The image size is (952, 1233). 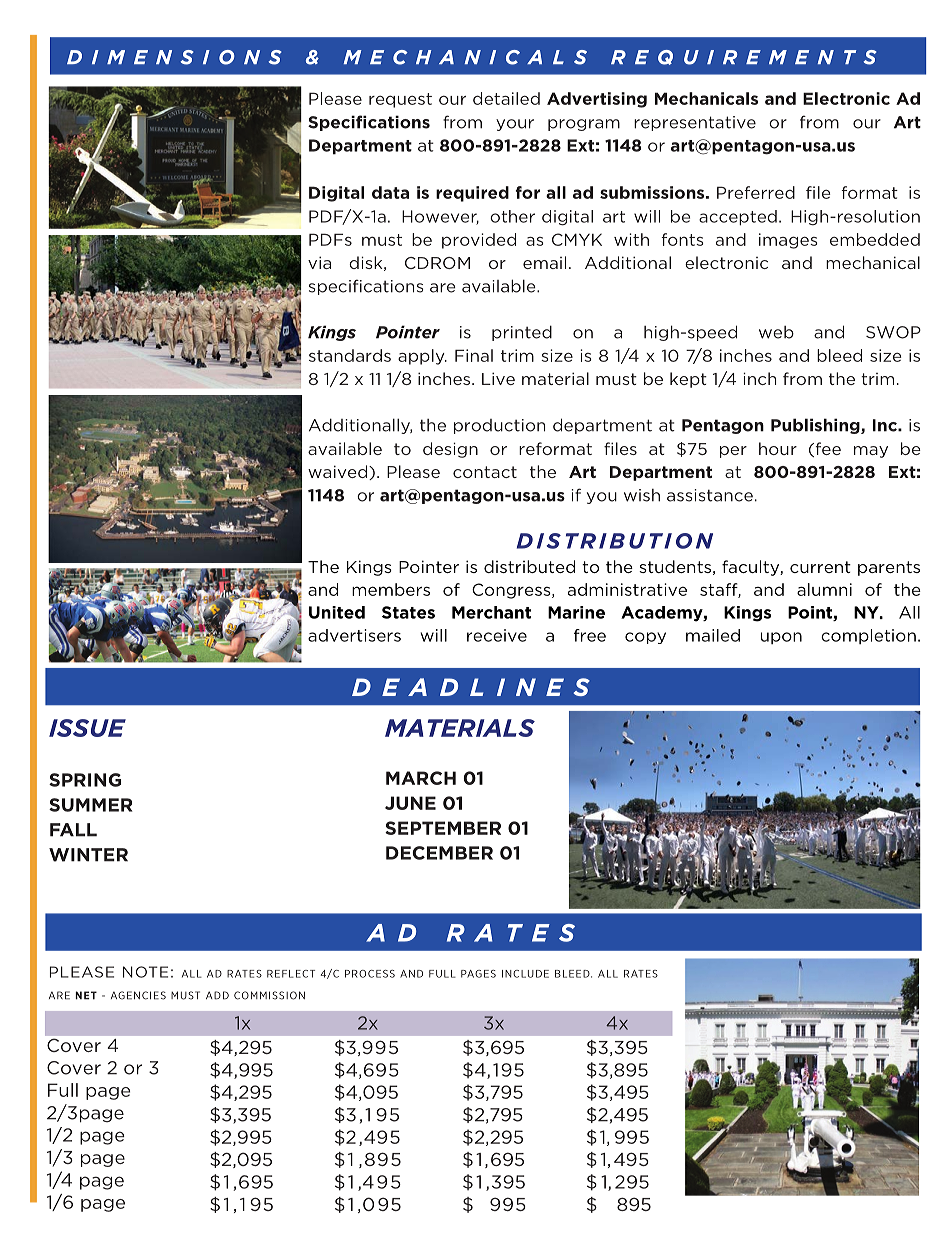 What do you see at coordinates (145, 972) in the document?
I see `NOTE` at bounding box center [145, 972].
